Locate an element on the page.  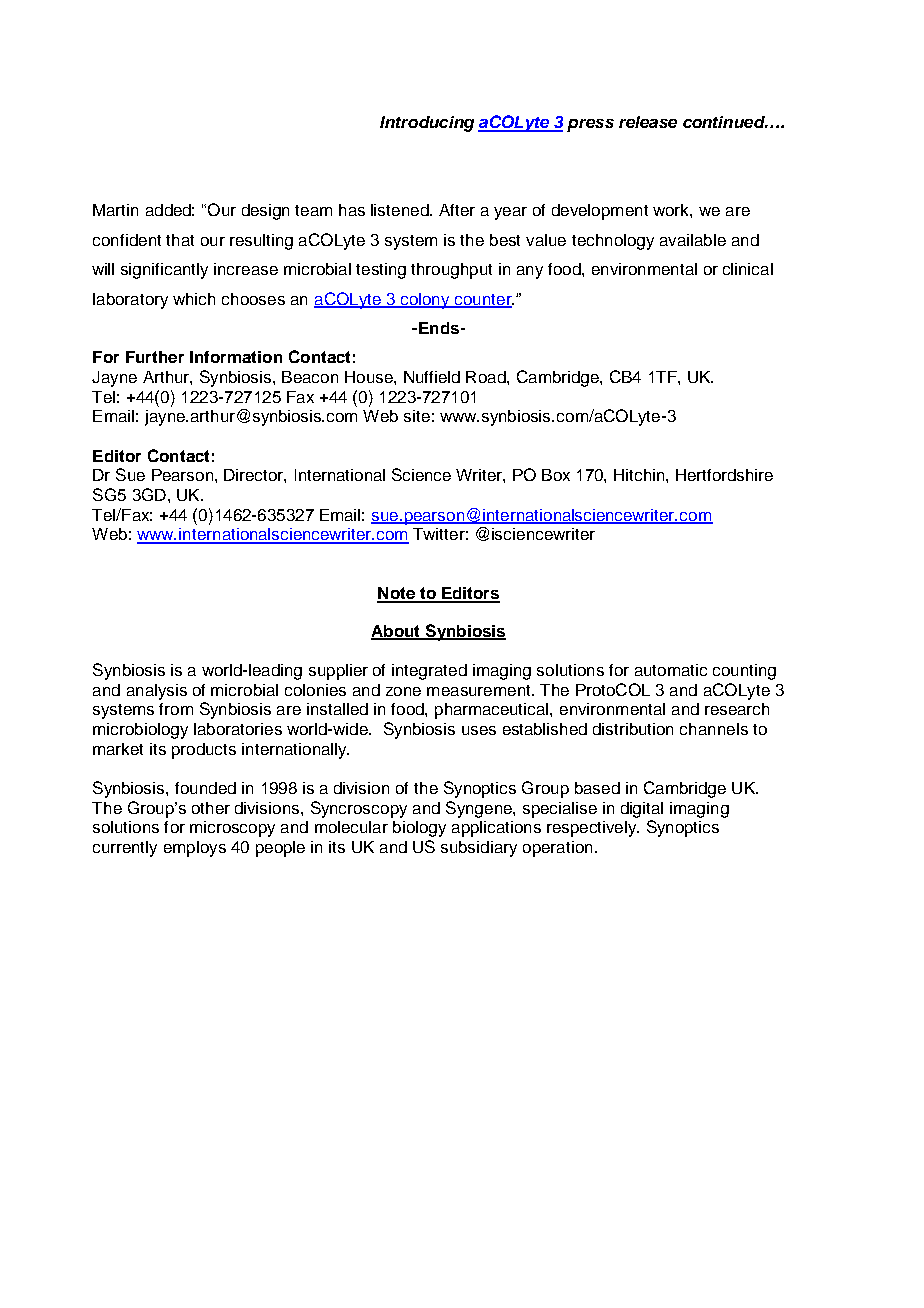
integrated is located at coordinates (429, 672).
